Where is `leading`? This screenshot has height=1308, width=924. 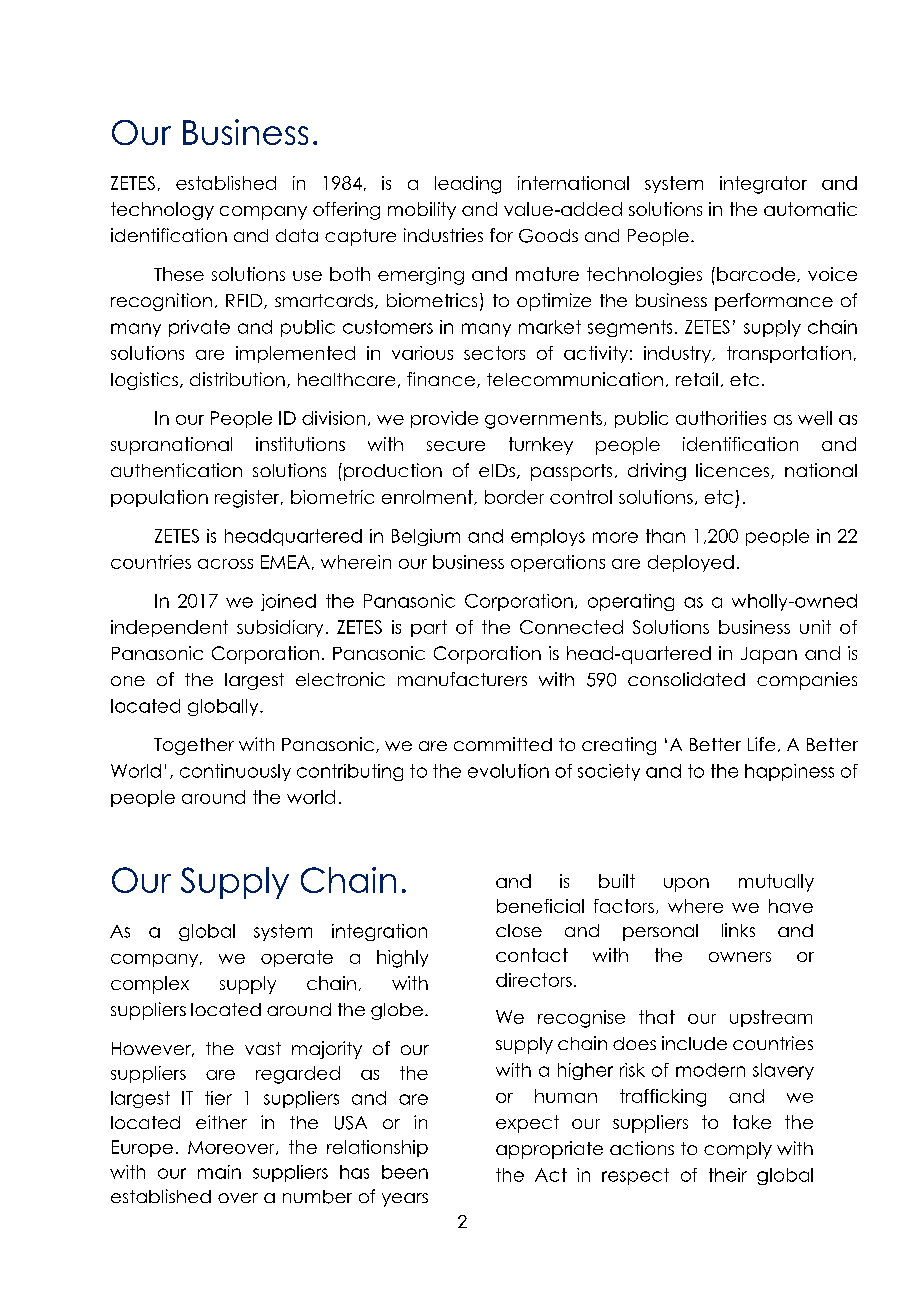
leading is located at coordinates (468, 185).
